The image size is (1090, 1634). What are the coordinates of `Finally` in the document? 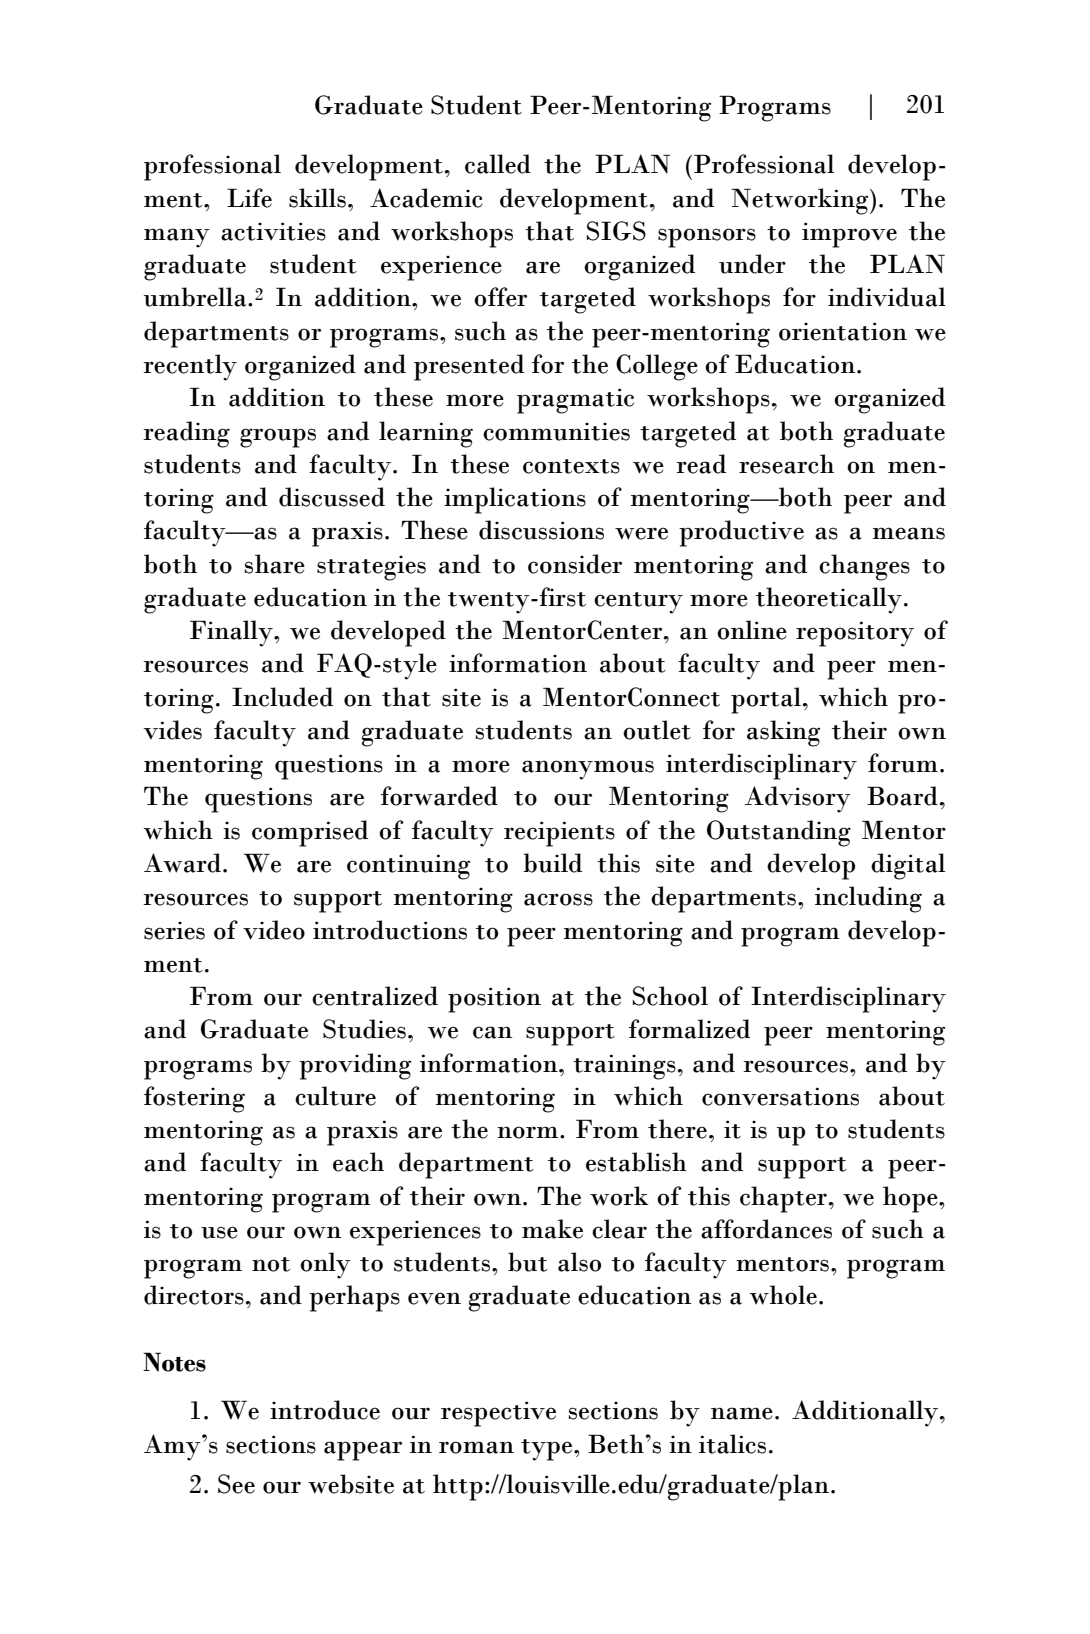 It's located at (232, 633).
